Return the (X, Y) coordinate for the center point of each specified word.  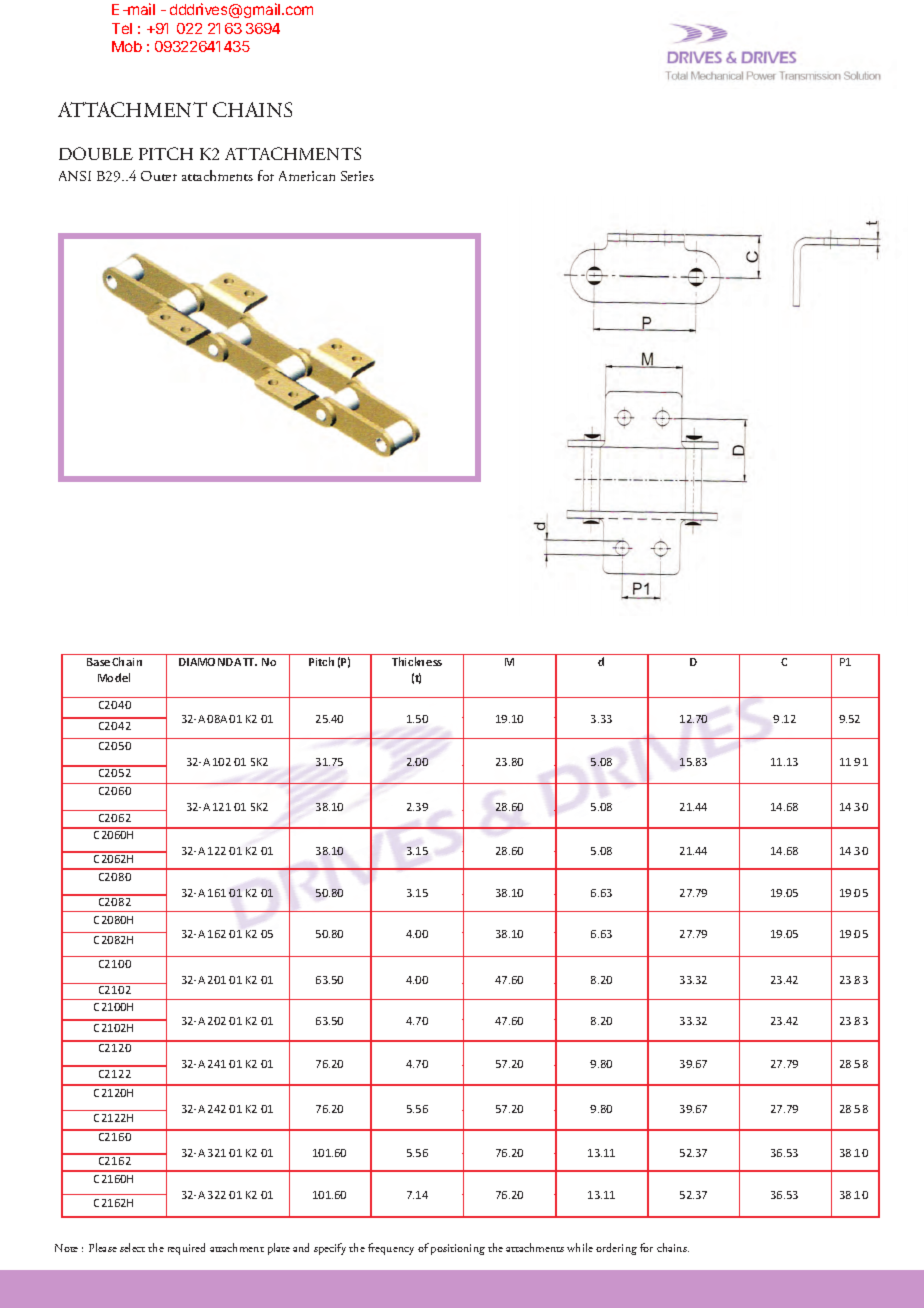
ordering (616, 1249)
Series (357, 176)
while (580, 1247)
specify (330, 1249)
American (307, 176)
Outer (159, 176)
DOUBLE (96, 153)
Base (98, 662)
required (186, 1249)
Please (103, 1247)
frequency (391, 1249)
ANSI (75, 176)
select (132, 1247)
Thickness (417, 661)
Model (114, 677)
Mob (127, 46)
